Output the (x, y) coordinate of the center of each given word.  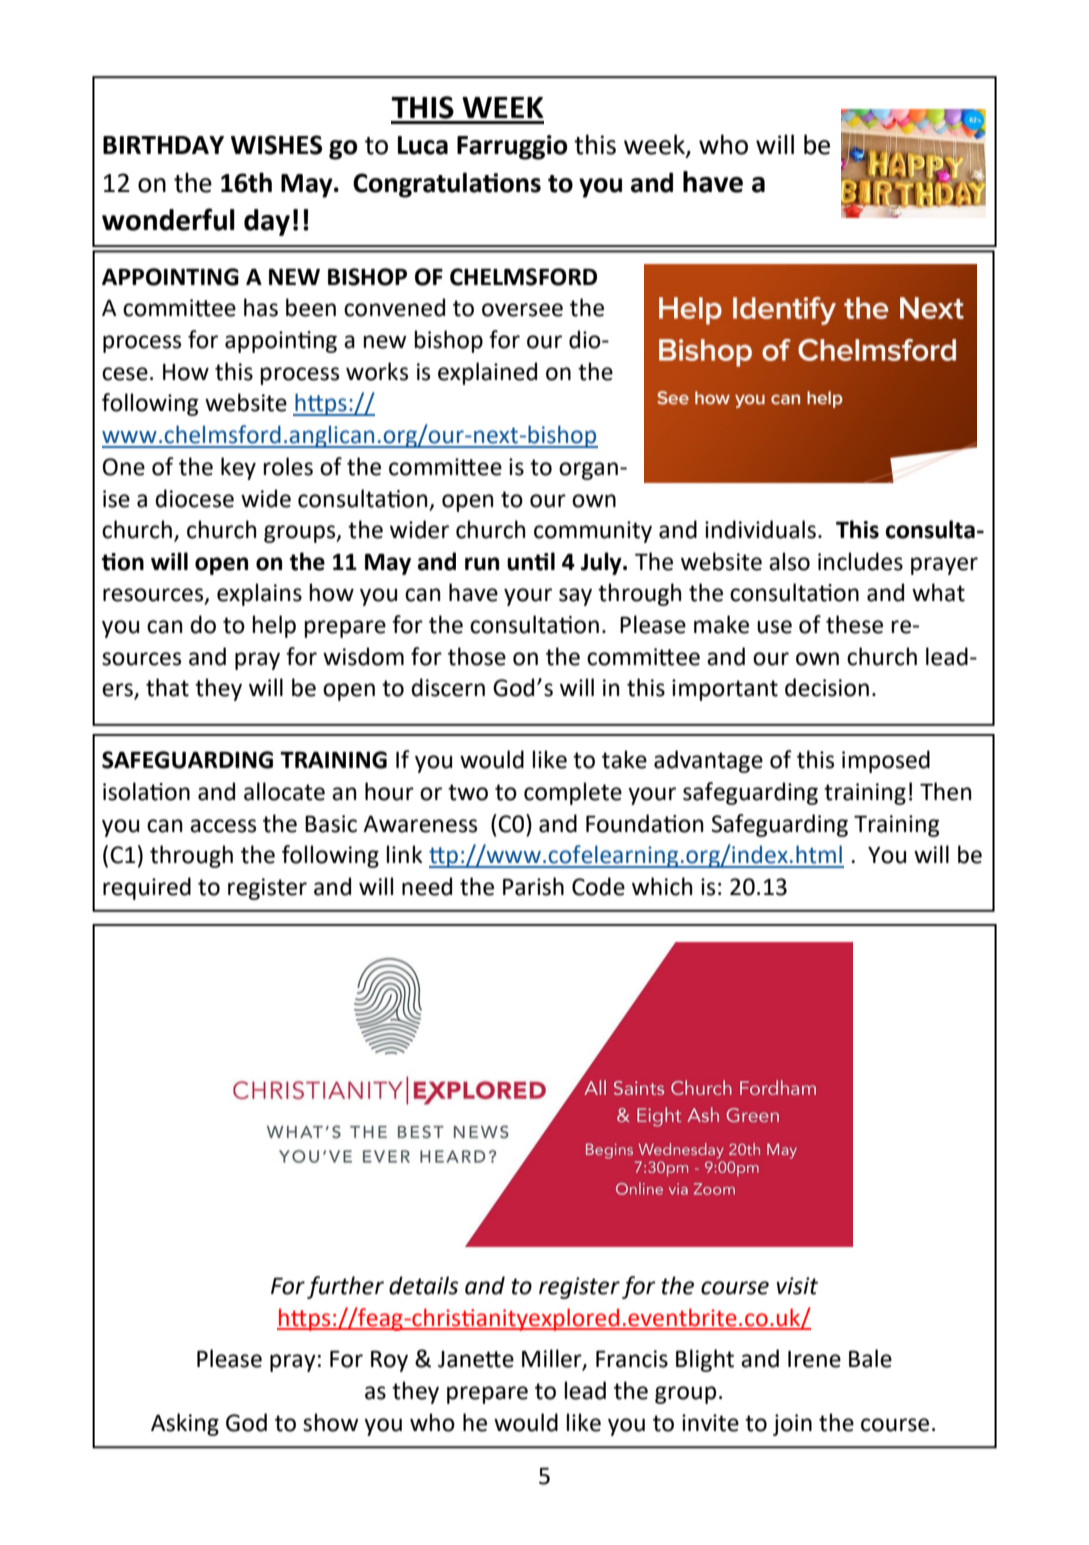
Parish (533, 886)
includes (860, 561)
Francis (632, 1359)
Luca (423, 145)
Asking (185, 1424)
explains (259, 594)
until (531, 561)
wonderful (168, 219)
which (662, 886)
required (147, 888)
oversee (522, 310)
